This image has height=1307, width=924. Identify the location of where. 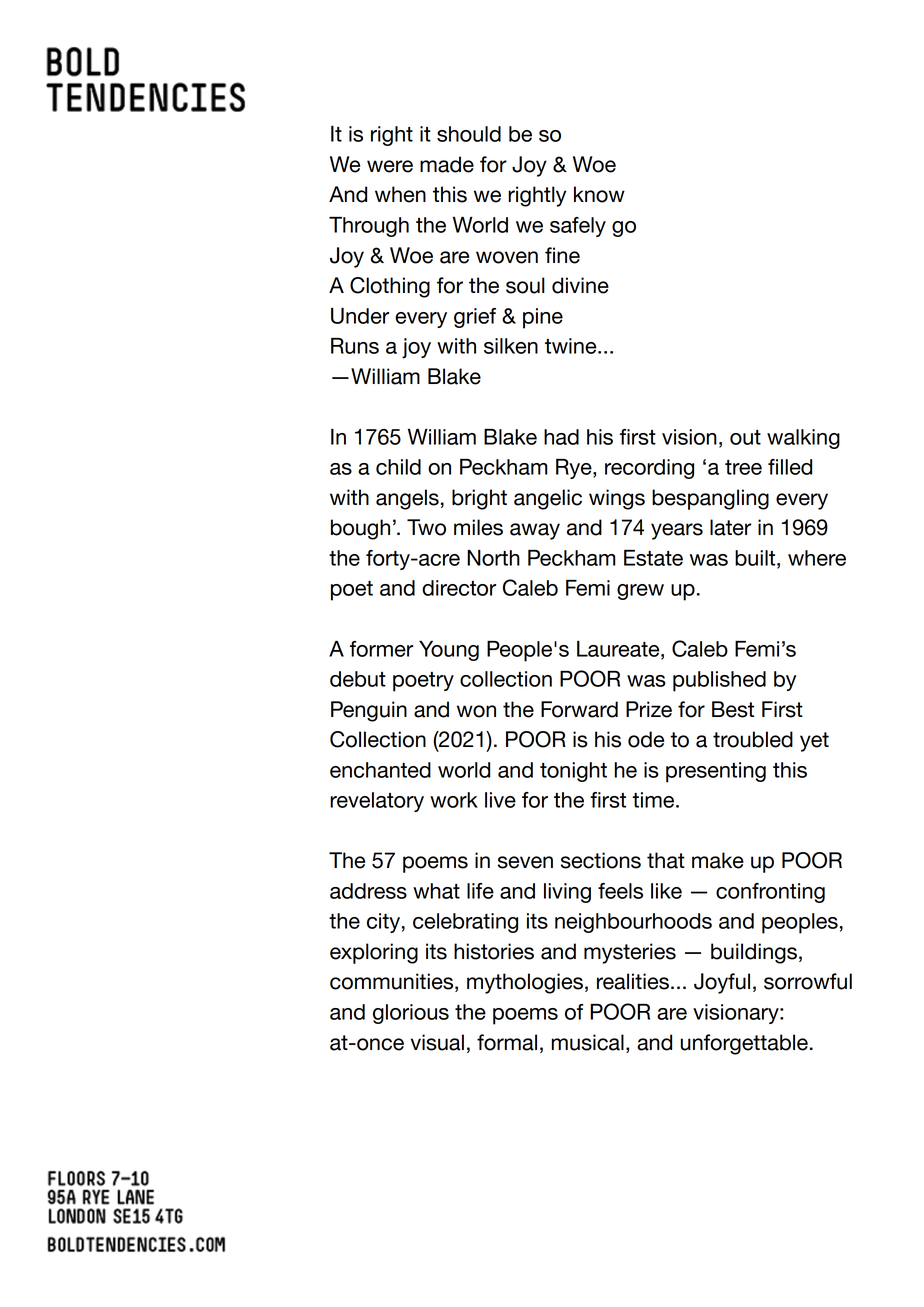
(817, 558).
